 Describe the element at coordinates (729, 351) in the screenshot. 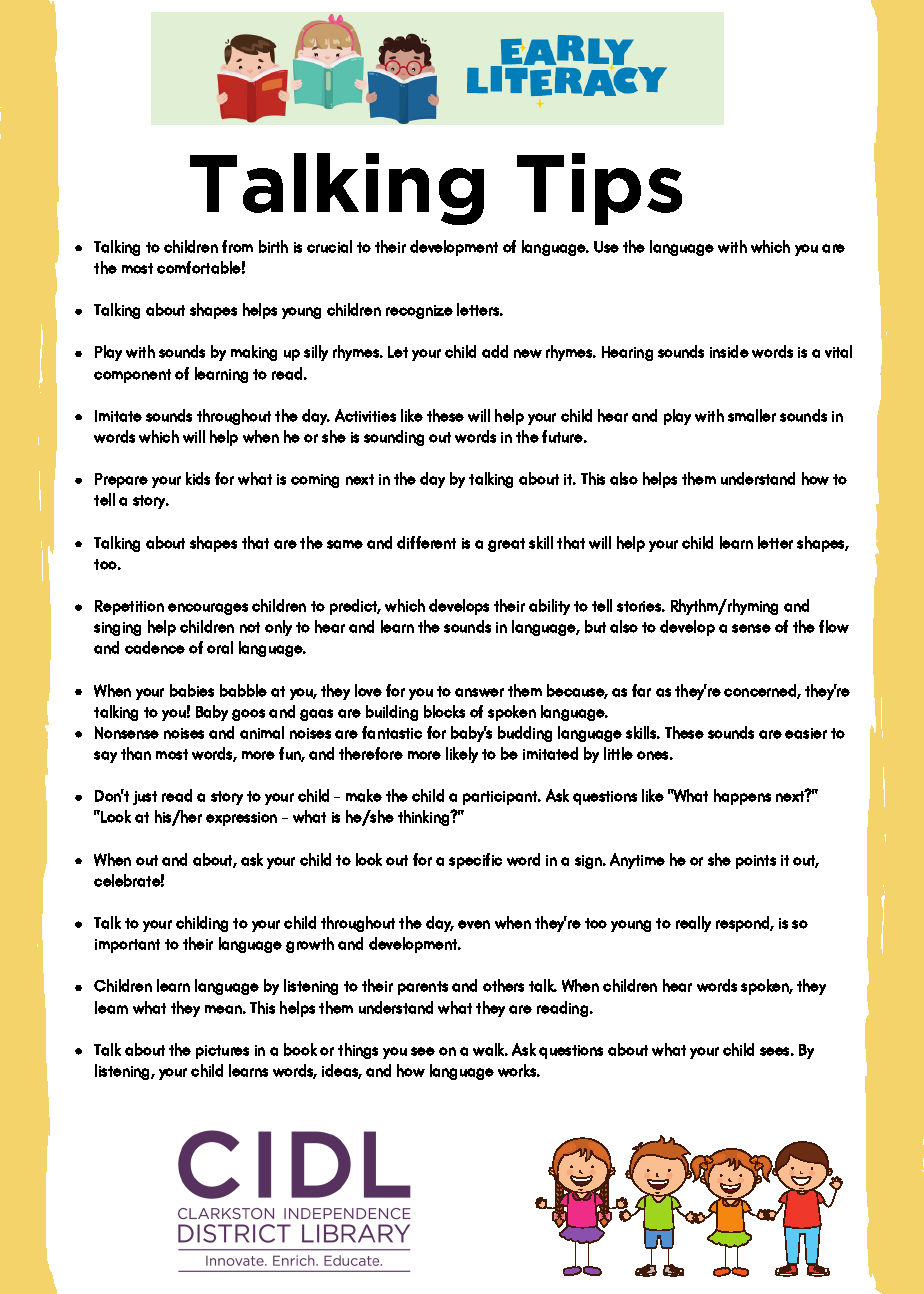

I see `inside` at that location.
